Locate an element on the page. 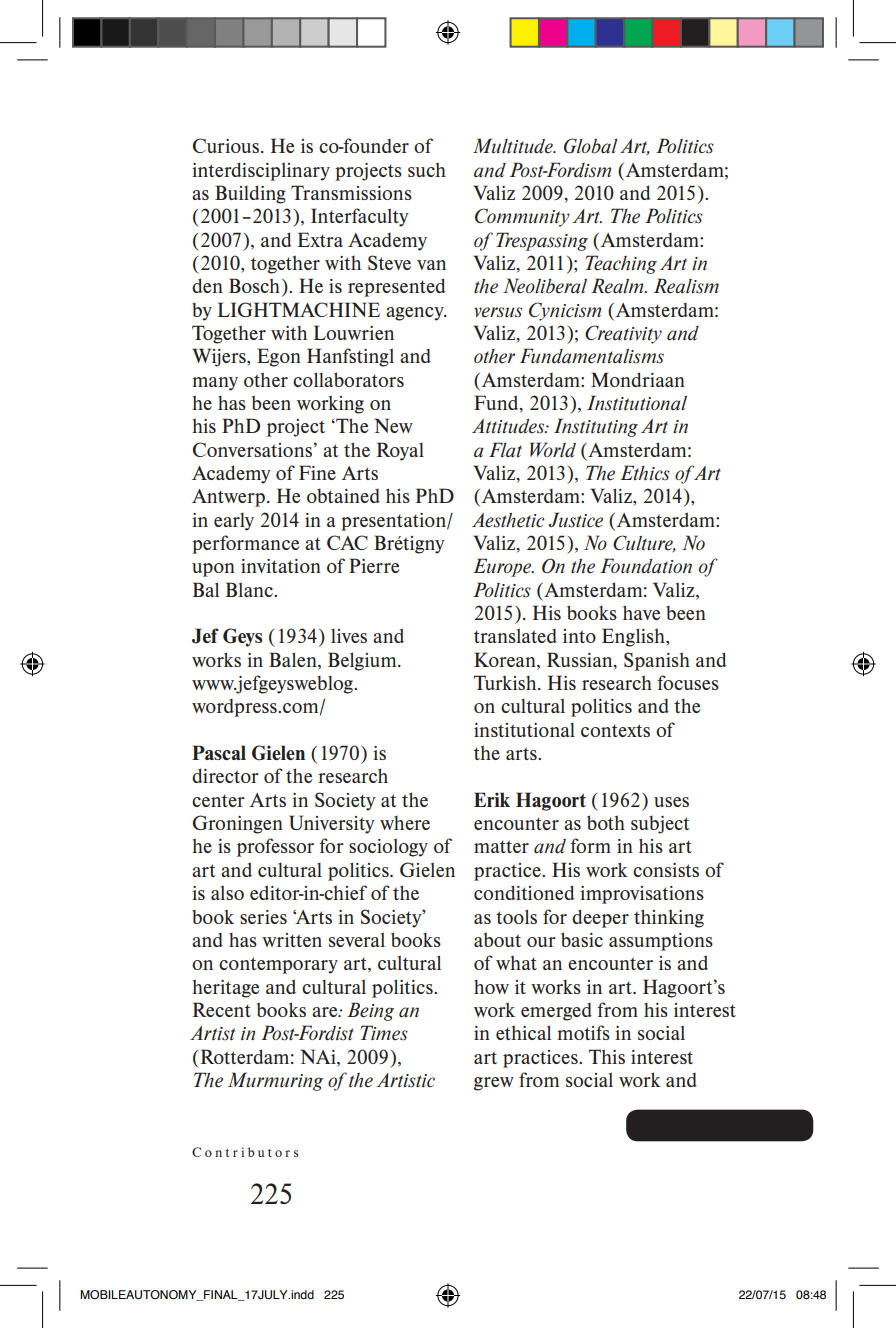 The width and height of the document is (896, 1328). Global is located at coordinates (591, 146).
